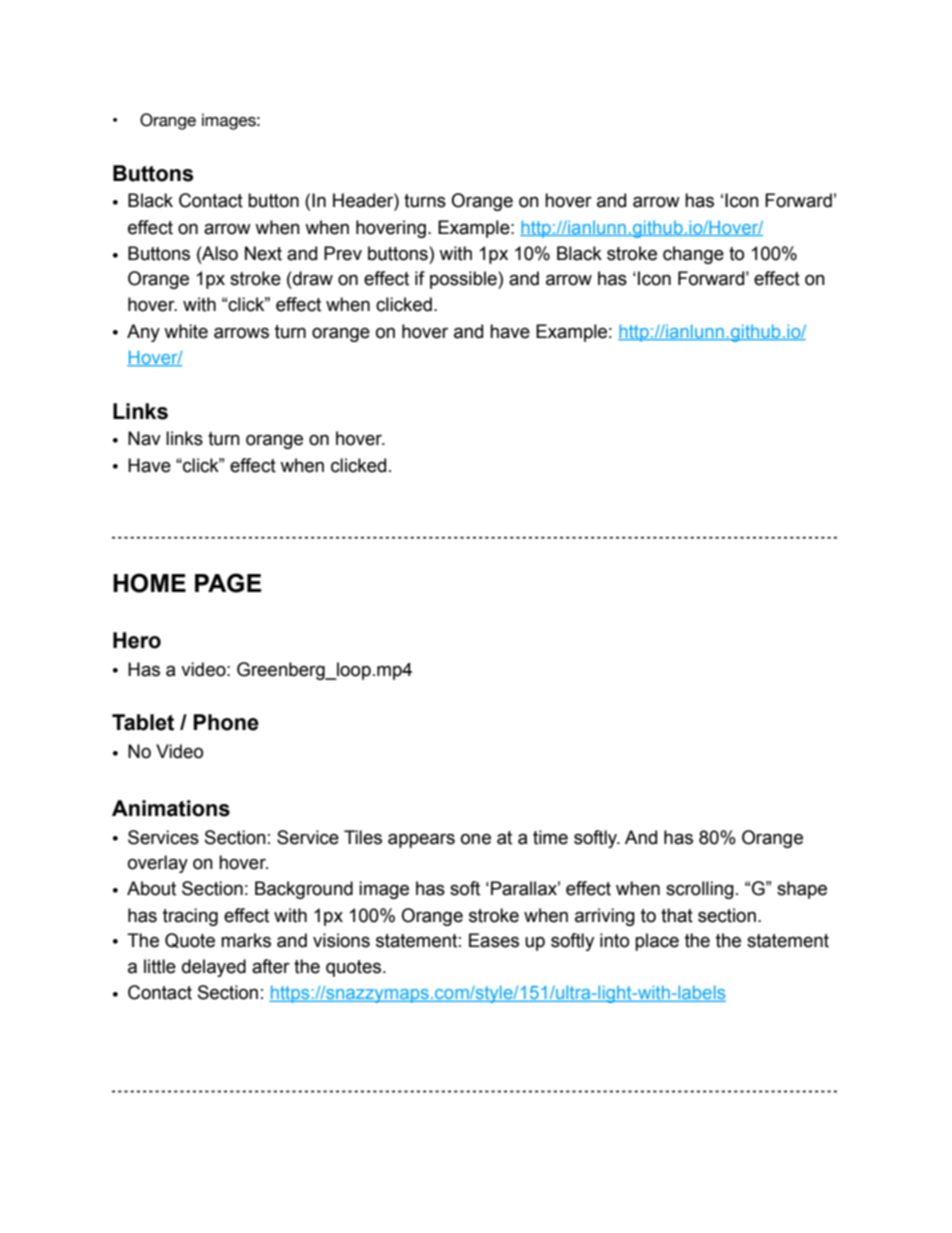 The image size is (952, 1233). What do you see at coordinates (226, 722) in the document?
I see `Phone` at bounding box center [226, 722].
